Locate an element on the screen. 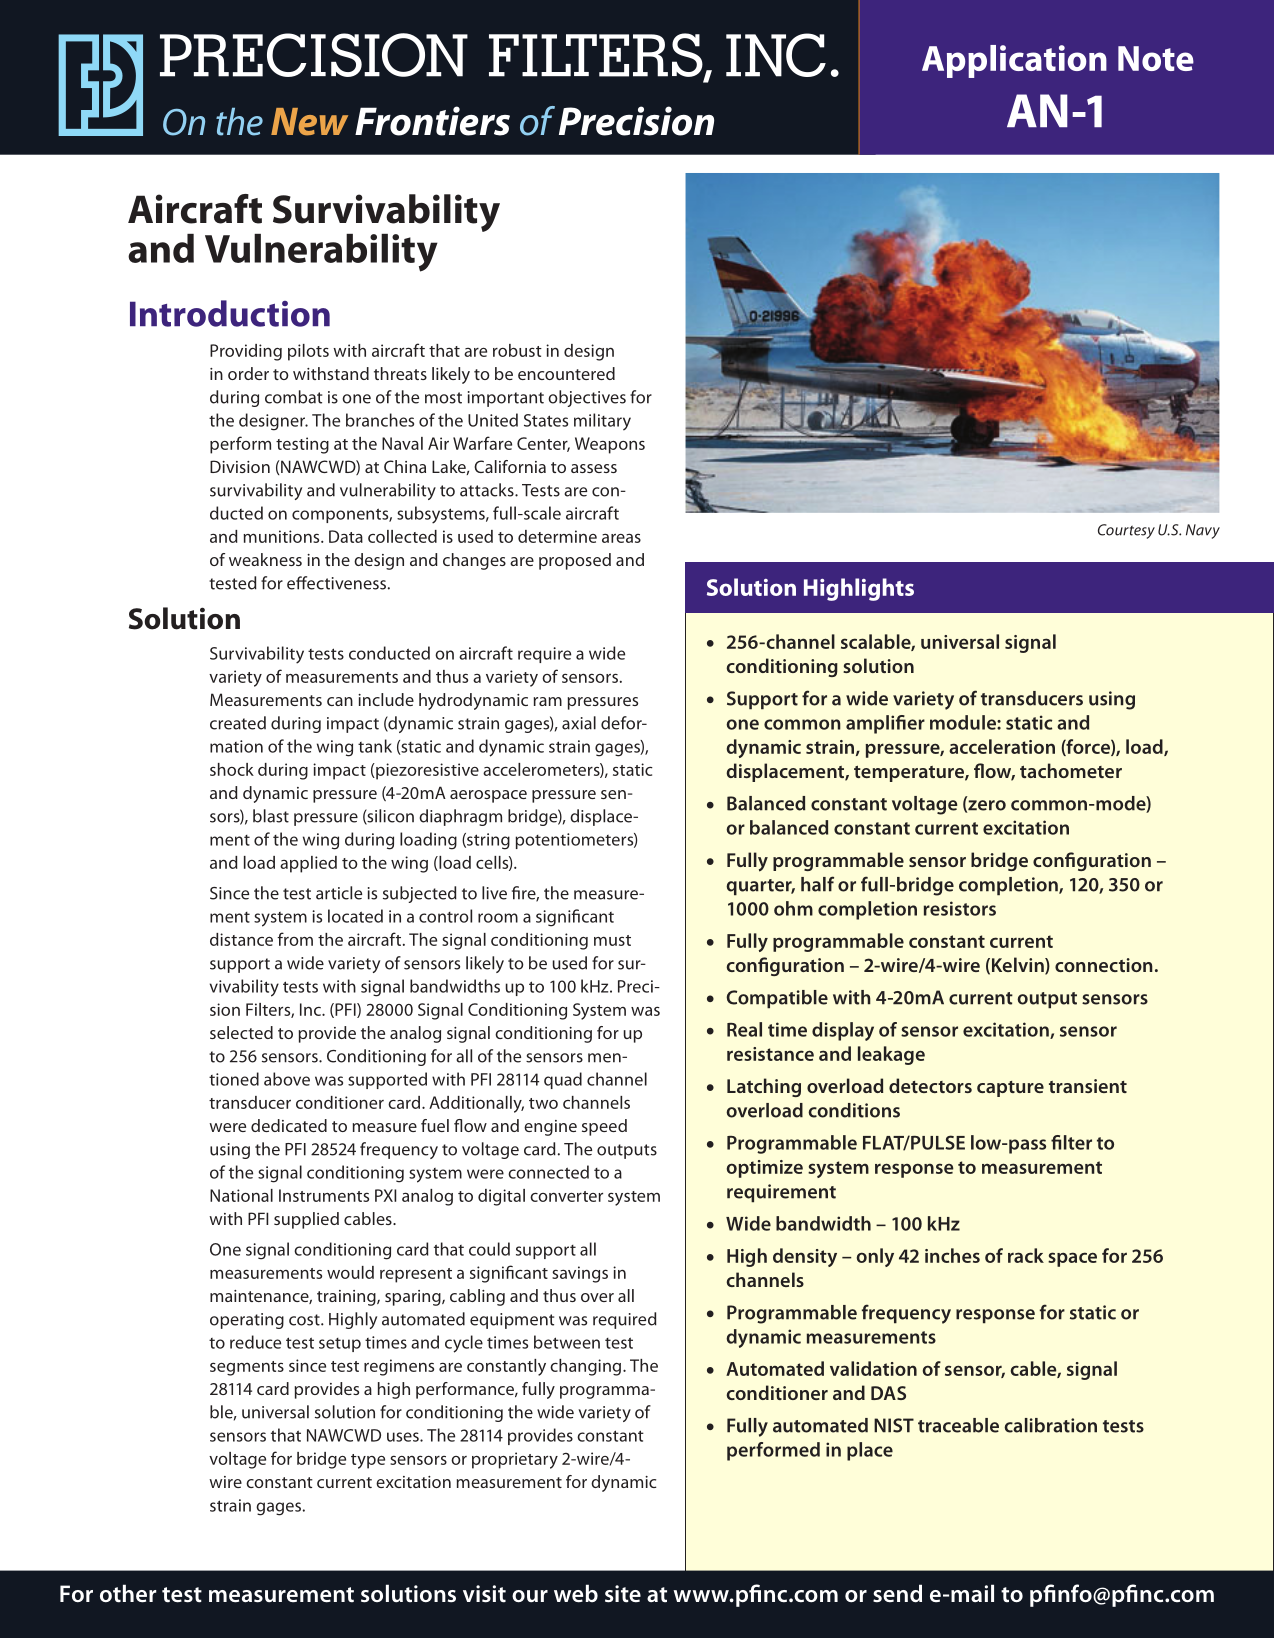 The height and width of the screenshot is (1638, 1274). axial is located at coordinates (579, 723).
